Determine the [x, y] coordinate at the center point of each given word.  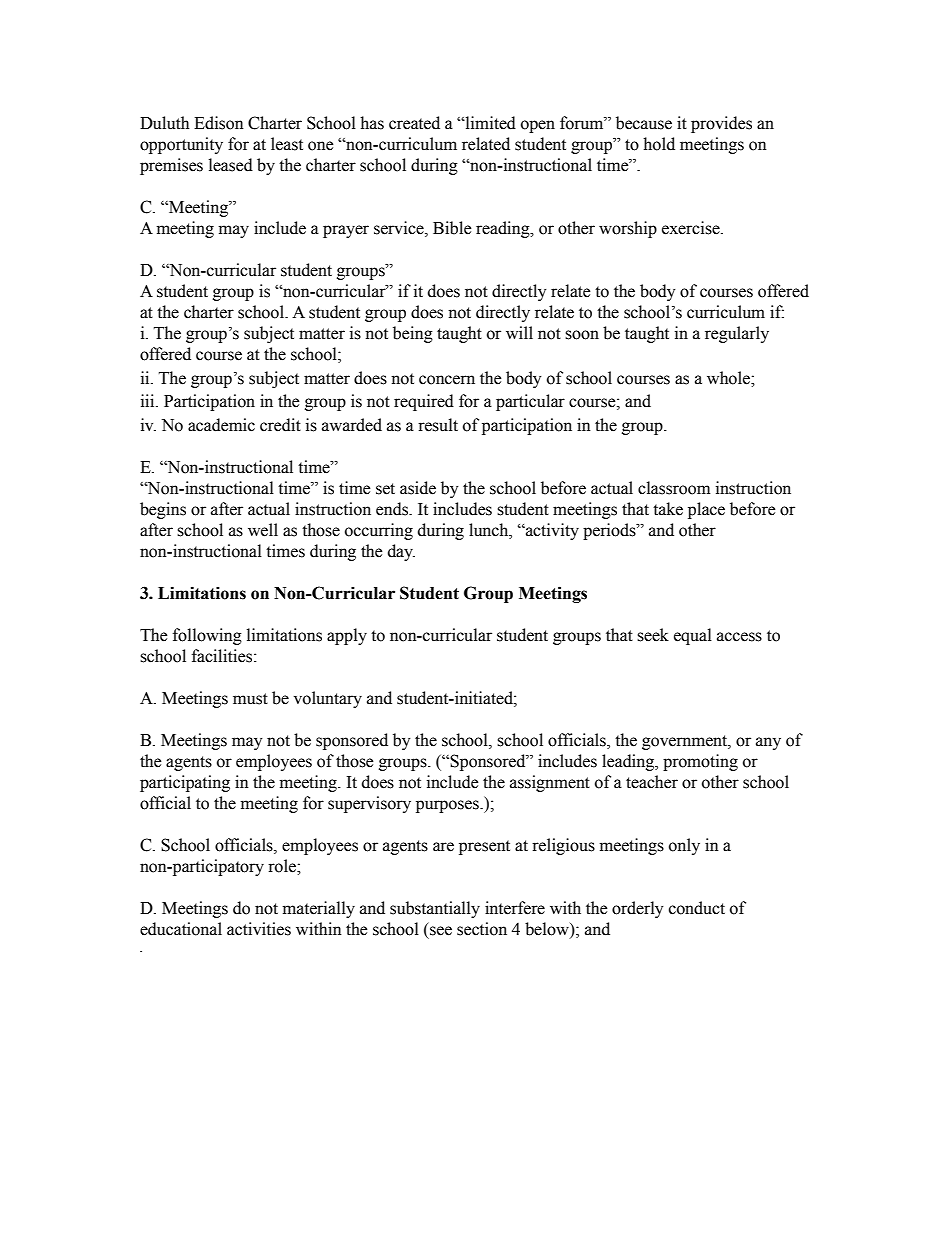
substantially [435, 909]
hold [659, 144]
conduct [697, 908]
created [414, 123]
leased [231, 165]
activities [259, 929]
